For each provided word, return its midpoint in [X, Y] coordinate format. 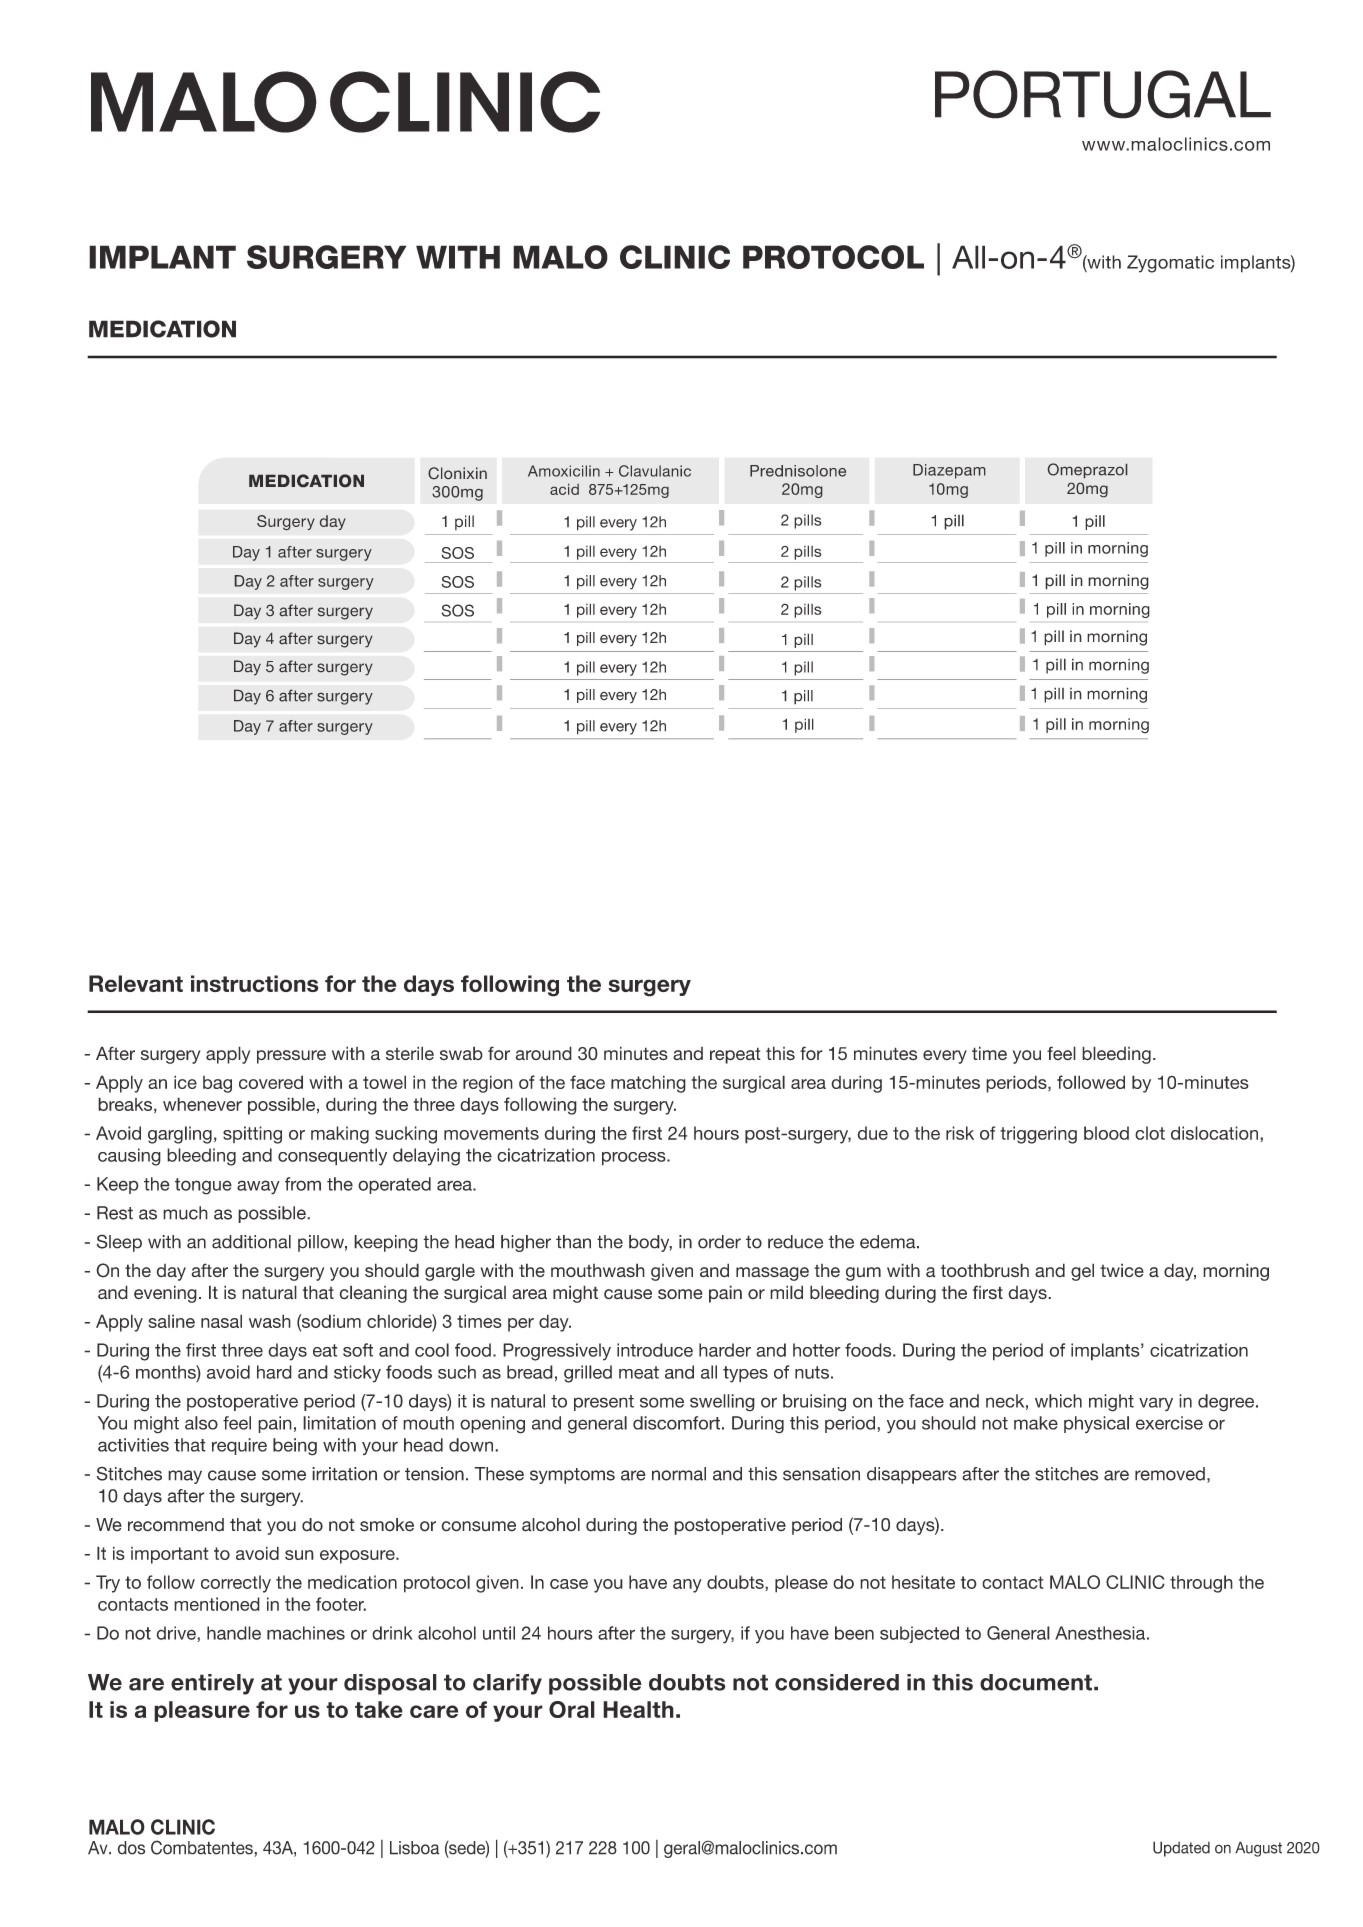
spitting [252, 1135]
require [239, 1446]
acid [564, 489]
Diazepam [949, 471]
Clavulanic [655, 471]
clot [1150, 1133]
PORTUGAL [1103, 94]
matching [648, 1084]
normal [679, 1474]
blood [1106, 1133]
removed [1170, 1474]
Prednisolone [798, 471]
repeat [735, 1055]
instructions [254, 983]
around [543, 1053]
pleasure [202, 1711]
